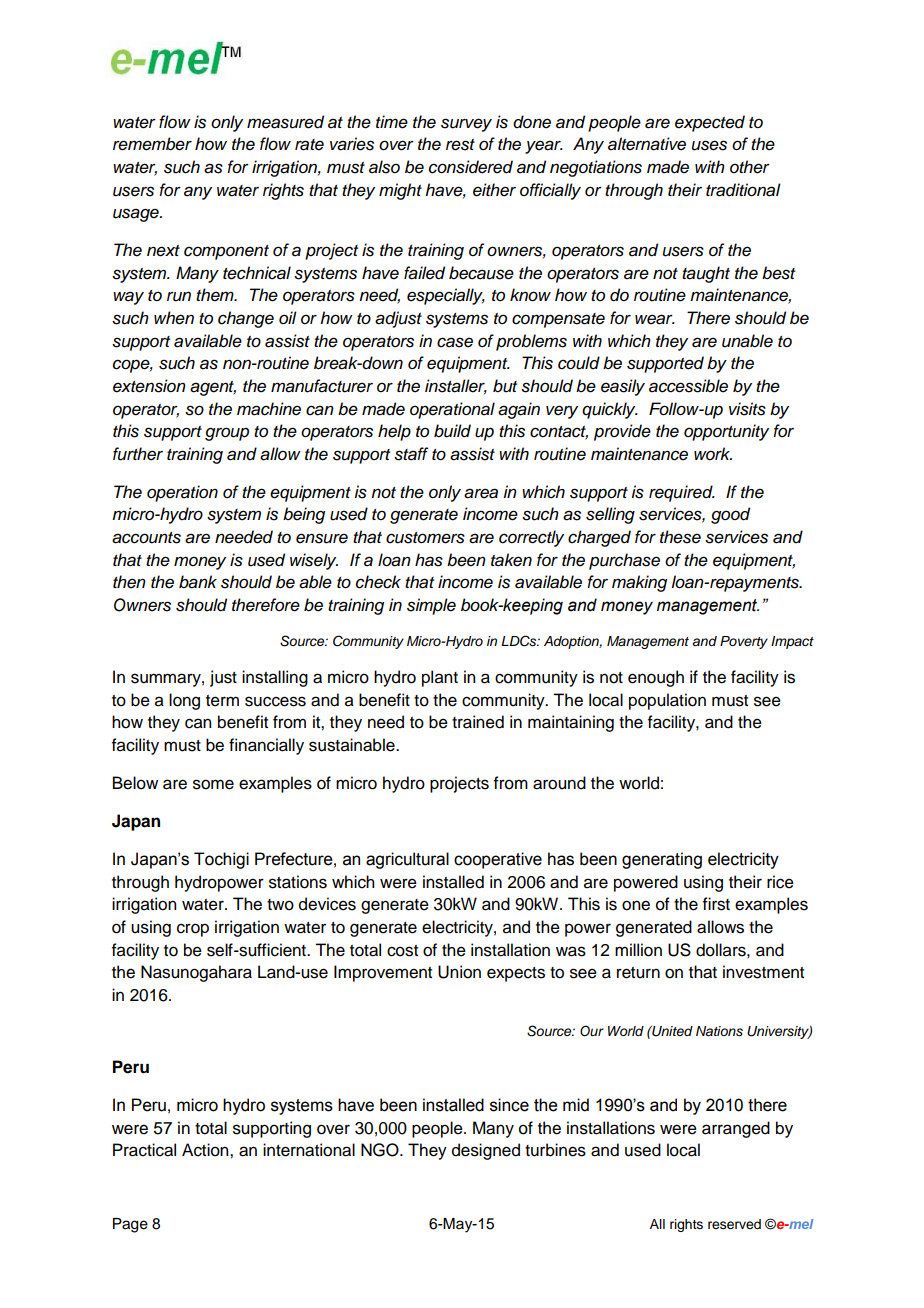 This screenshot has width=924, height=1308. I want to click on population, so click(667, 701).
